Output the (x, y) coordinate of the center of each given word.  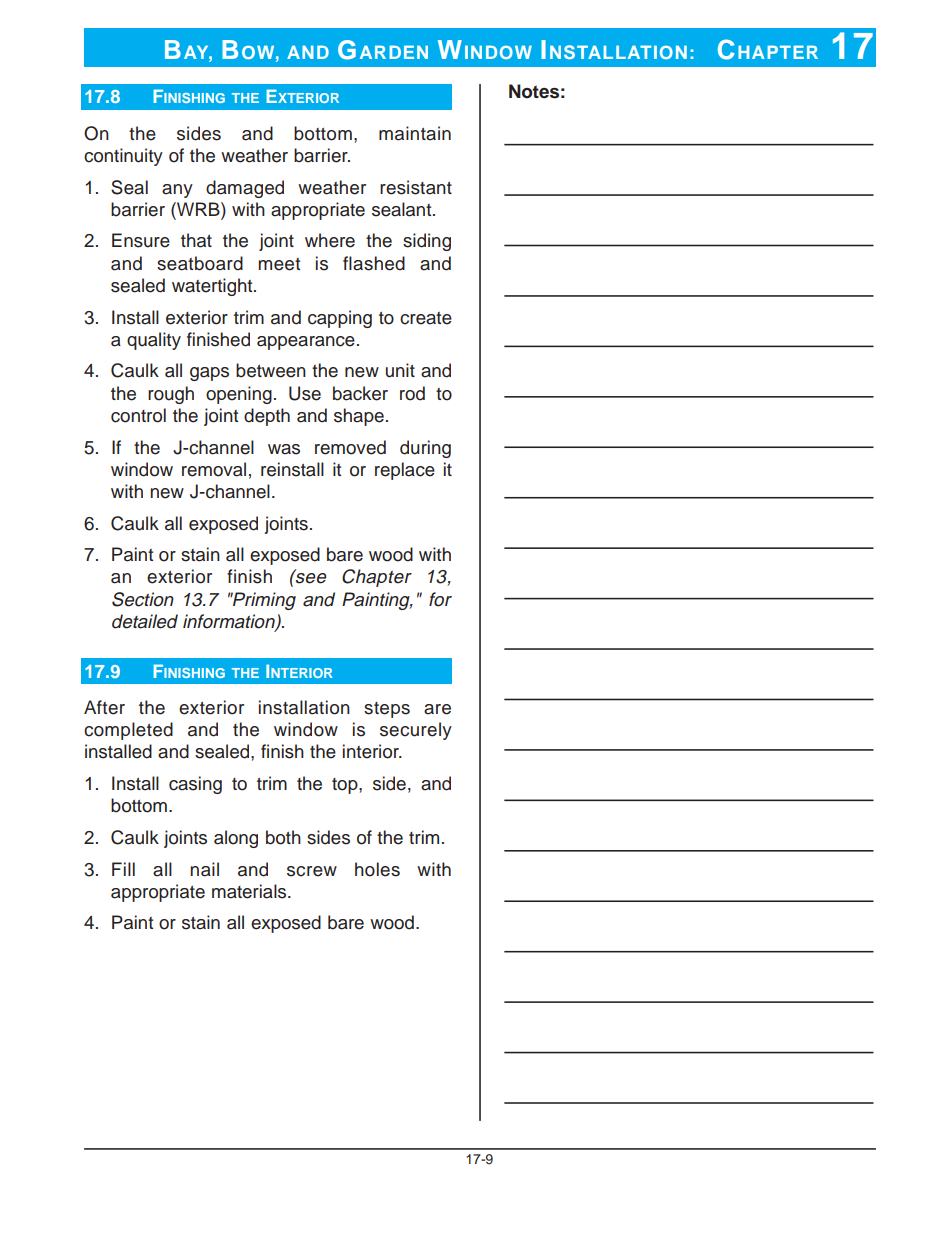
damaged (245, 189)
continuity (123, 157)
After (104, 707)
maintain (415, 133)
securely (416, 731)
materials (250, 891)
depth (267, 417)
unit (400, 370)
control (138, 415)
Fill (123, 869)
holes (377, 869)
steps (387, 710)
